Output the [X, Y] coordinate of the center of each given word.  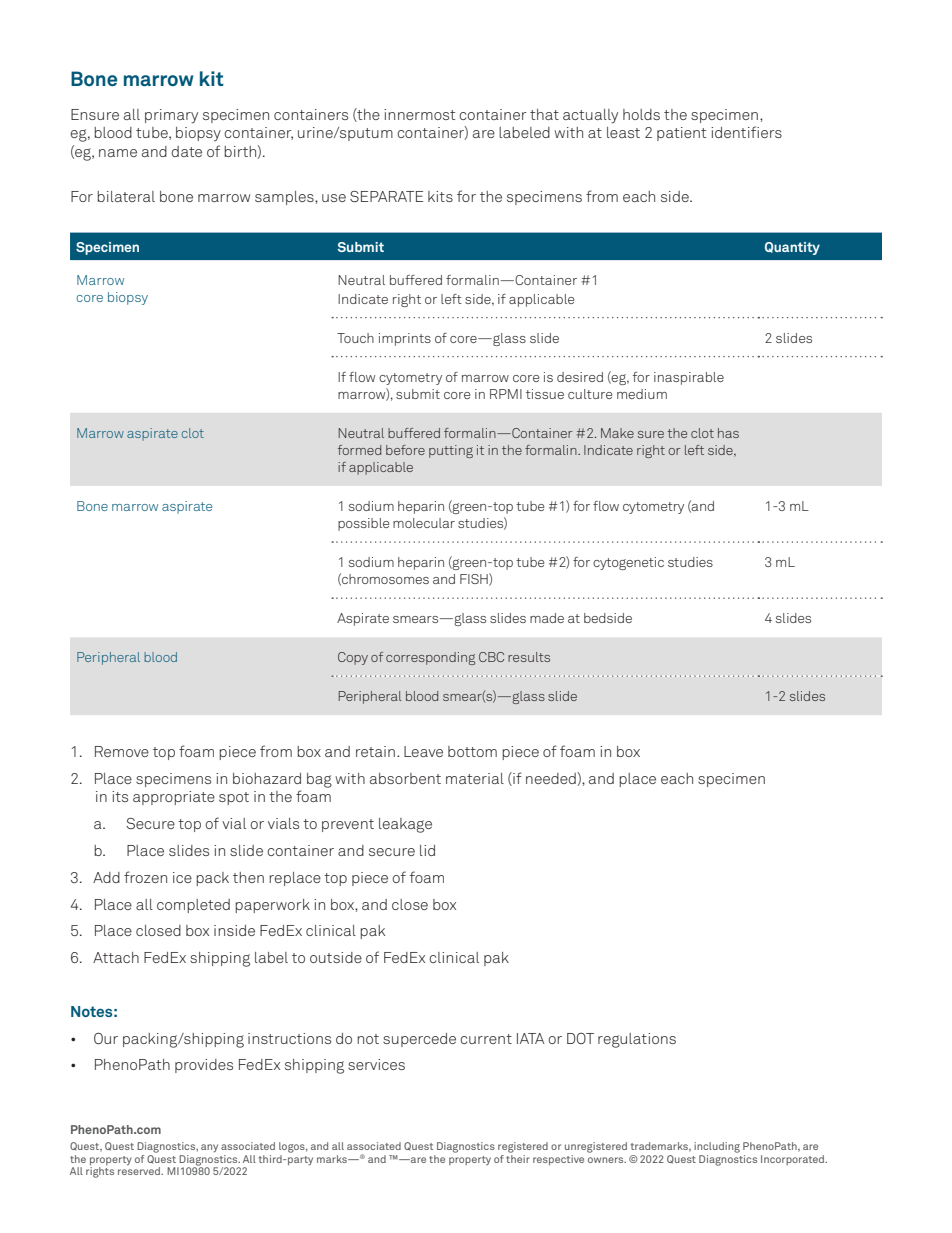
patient [681, 134]
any [209, 1148]
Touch [355, 338]
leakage [405, 825]
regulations [637, 1040]
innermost [419, 114]
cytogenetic [628, 563]
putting [451, 451]
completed [193, 906]
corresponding [430, 658]
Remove [122, 751]
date [186, 151]
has [728, 433]
